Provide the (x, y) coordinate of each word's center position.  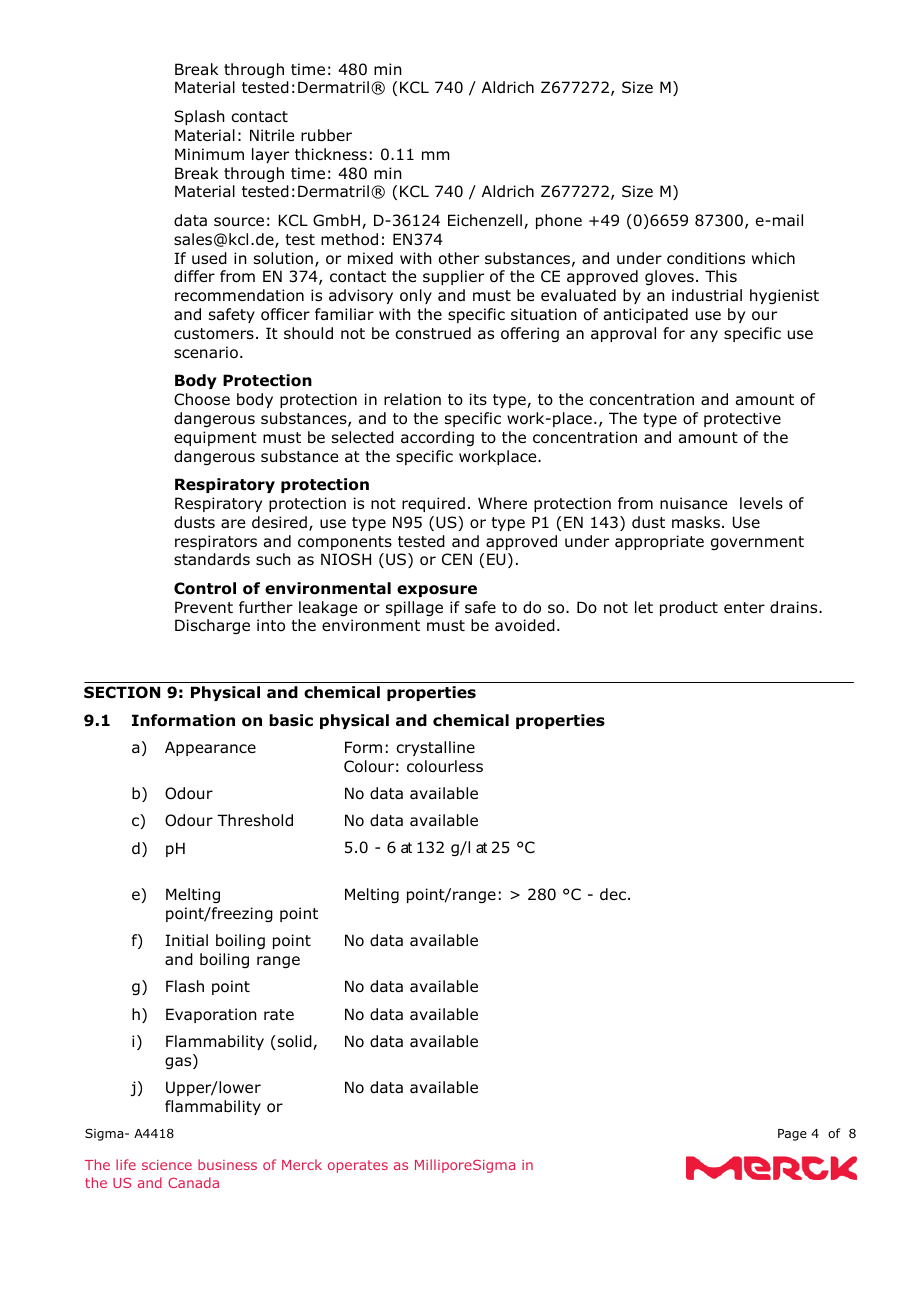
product (689, 608)
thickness (331, 154)
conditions (706, 258)
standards (212, 559)
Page (792, 1135)
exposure (437, 591)
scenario (206, 352)
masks (696, 522)
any (704, 336)
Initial (186, 940)
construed (433, 333)
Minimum (209, 154)
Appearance (210, 748)
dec (613, 894)
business (227, 1164)
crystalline (435, 748)
